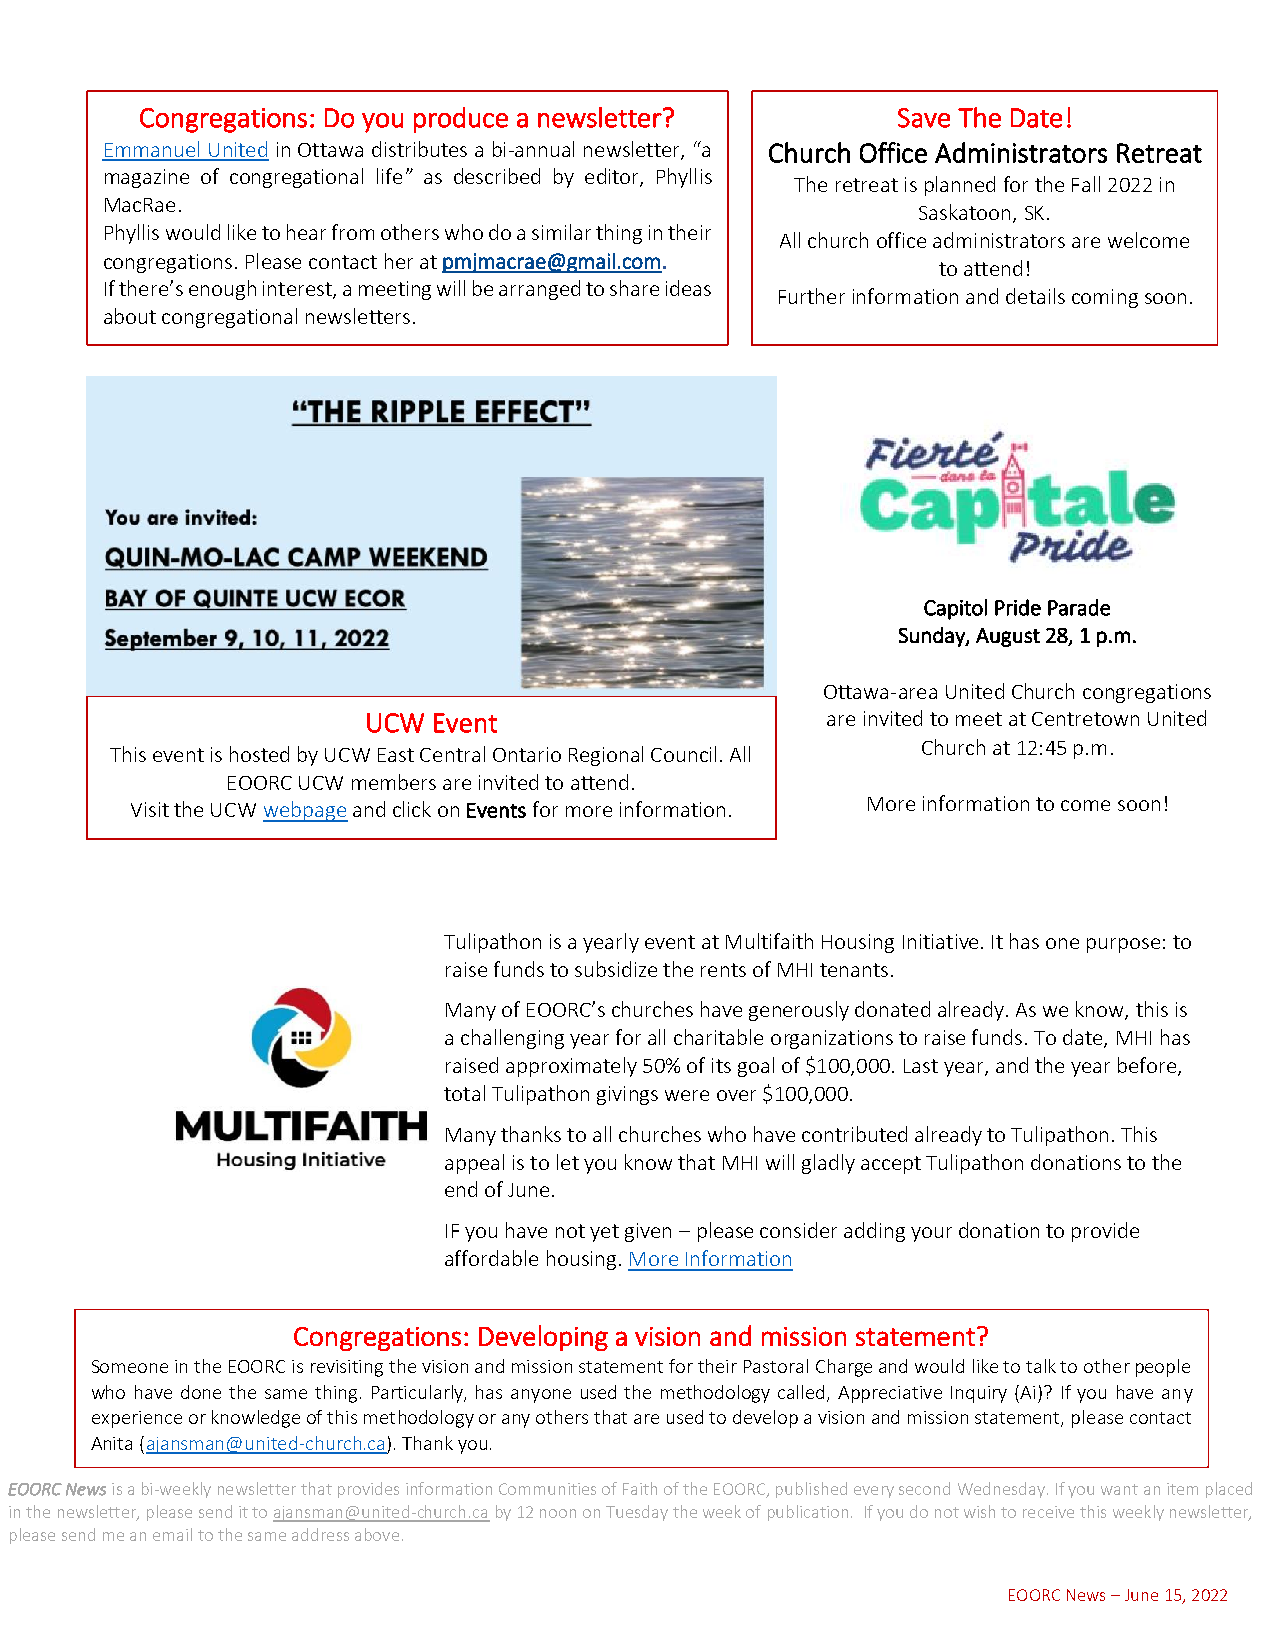  I want to click on about, so click(130, 316).
